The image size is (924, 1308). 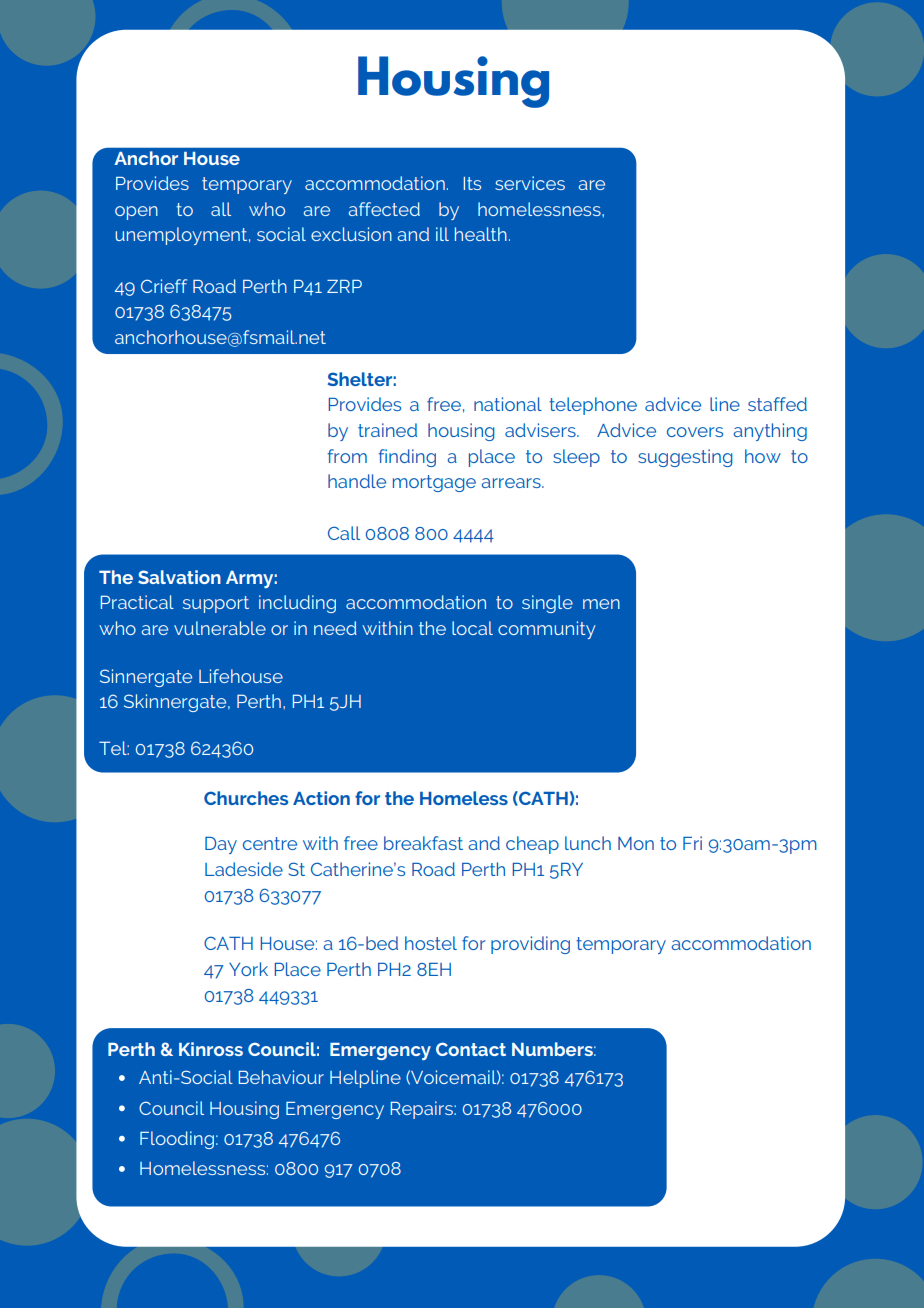 What do you see at coordinates (136, 213) in the screenshot?
I see `open` at bounding box center [136, 213].
